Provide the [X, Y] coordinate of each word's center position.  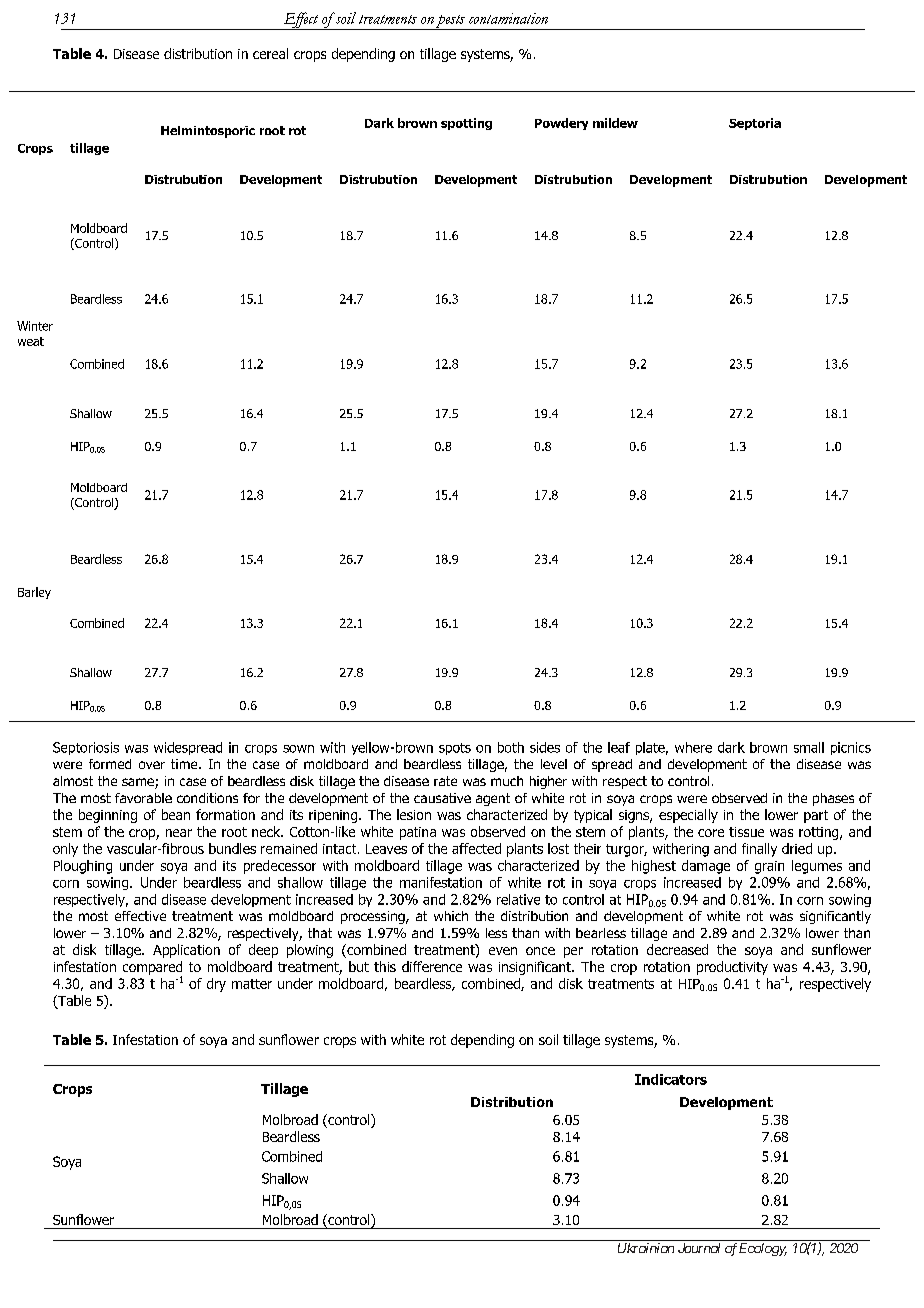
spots [455, 749]
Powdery [561, 124]
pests [450, 22]
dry [216, 985]
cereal [270, 53]
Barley [34, 593]
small [809, 747]
